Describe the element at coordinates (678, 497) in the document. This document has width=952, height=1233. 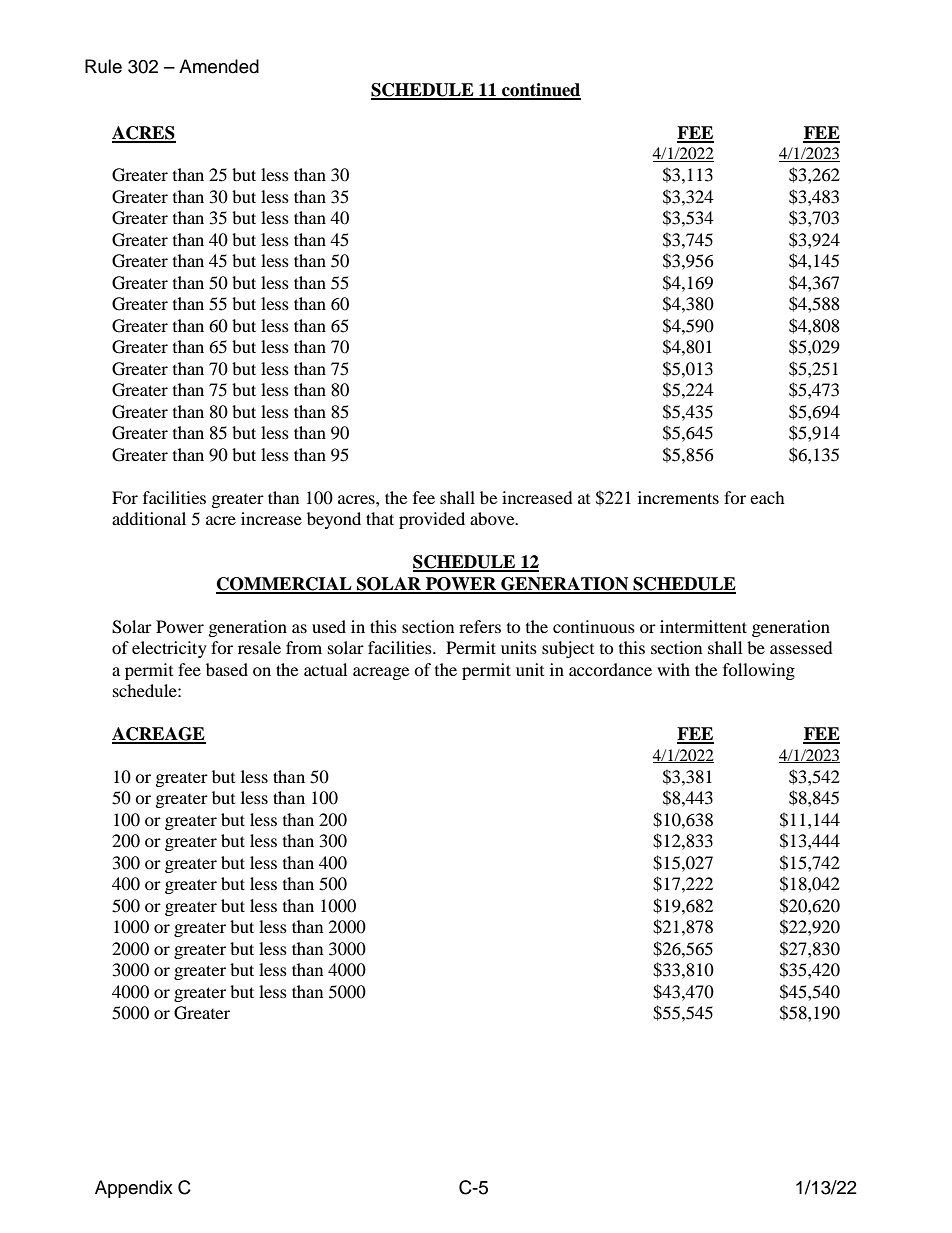
I see `increments` at that location.
